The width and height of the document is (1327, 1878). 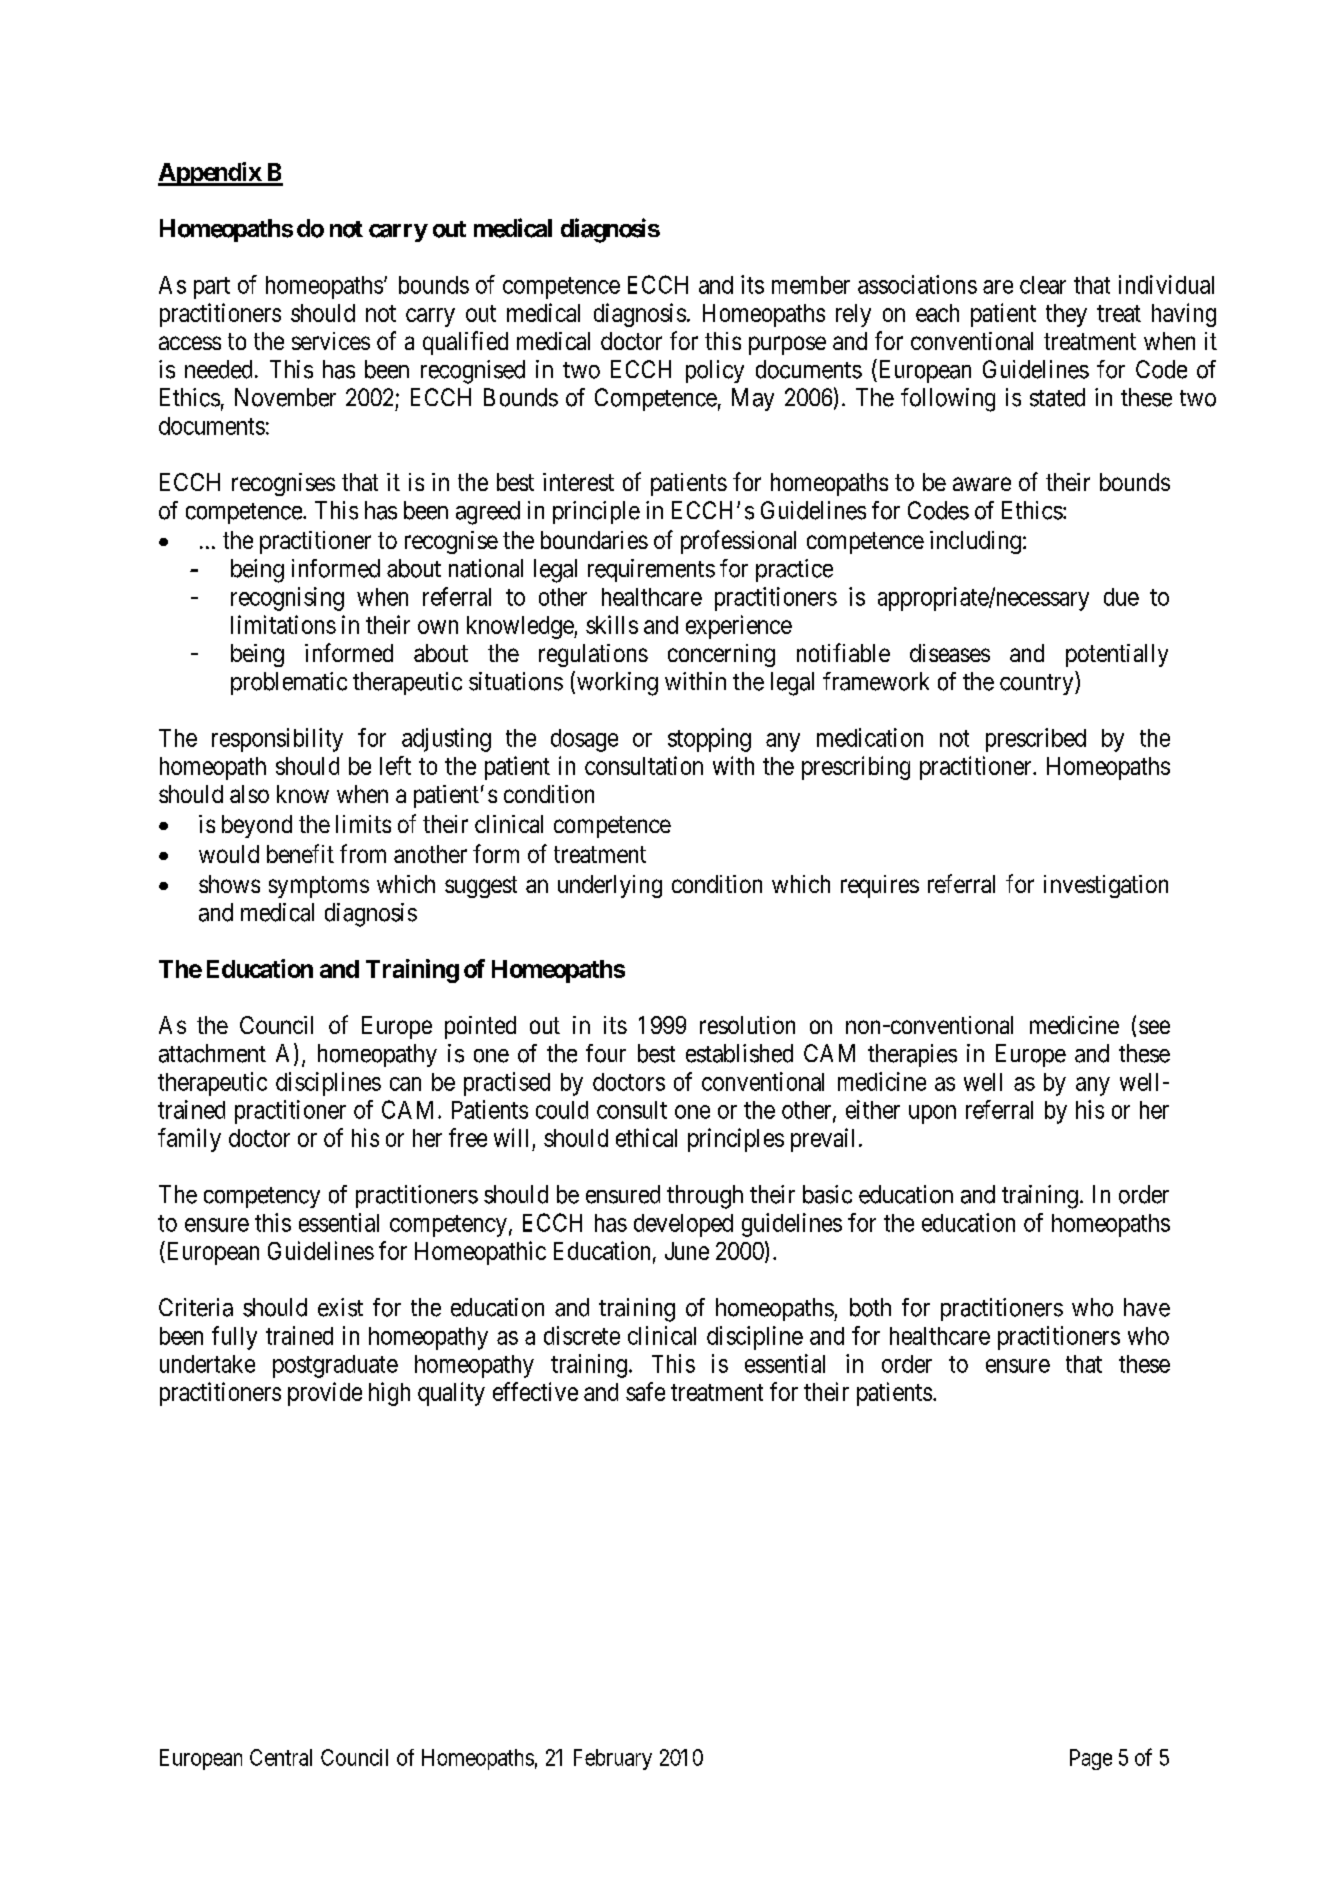 What do you see at coordinates (1036, 740) in the document?
I see `prescribed` at bounding box center [1036, 740].
